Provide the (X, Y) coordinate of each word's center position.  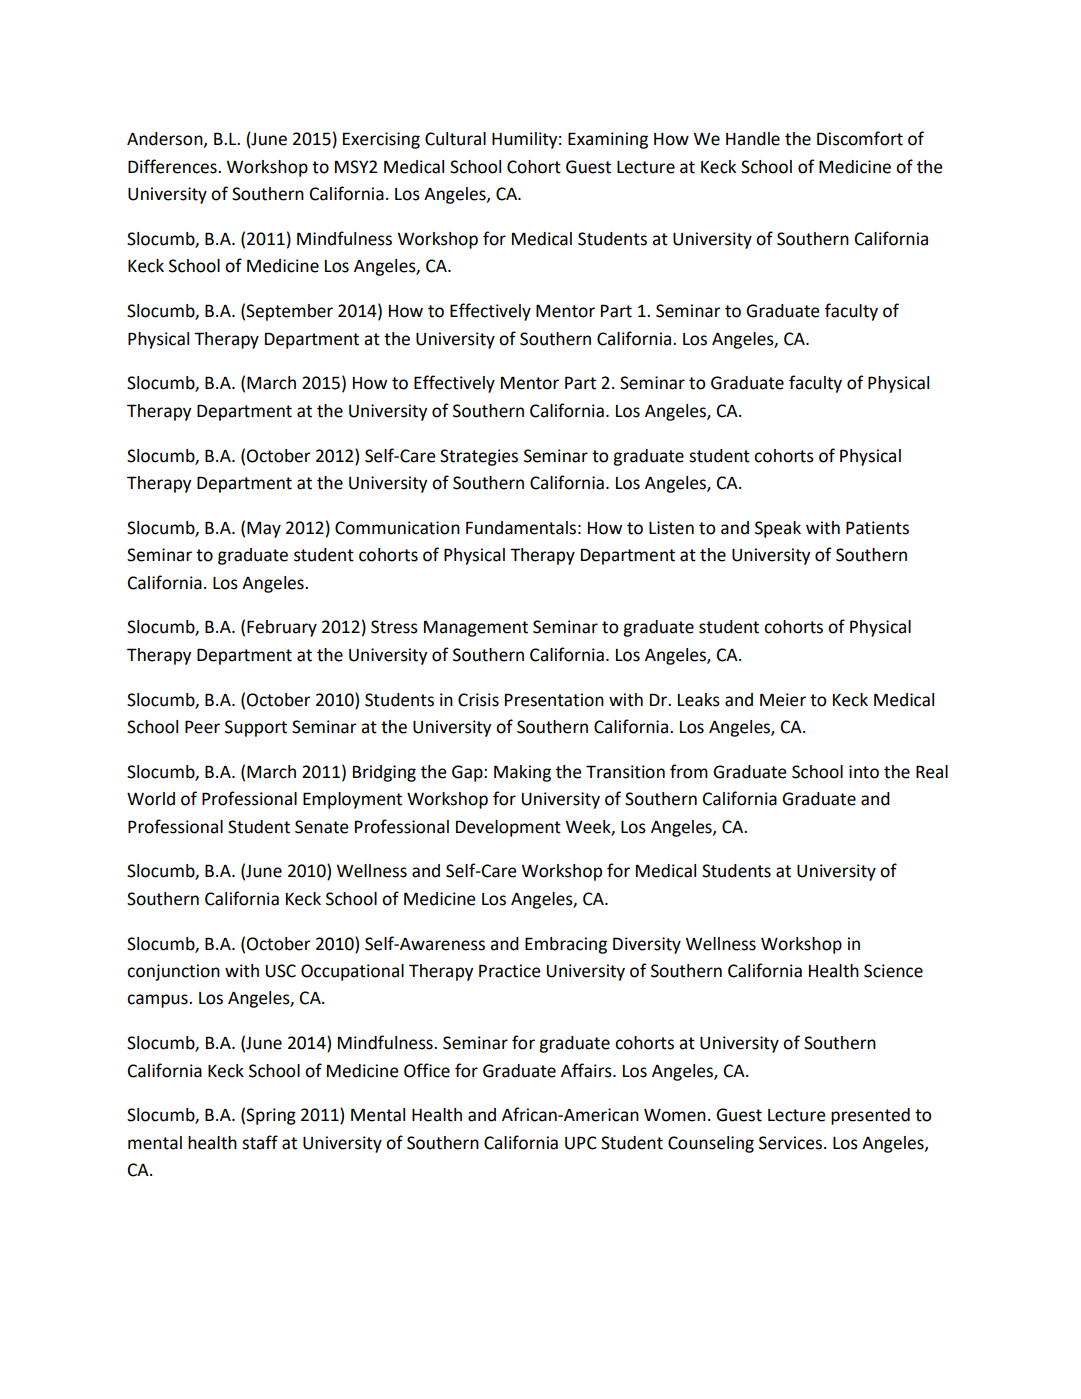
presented (870, 1116)
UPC (581, 1143)
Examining (608, 140)
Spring (271, 1116)
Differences (173, 166)
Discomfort (860, 138)
